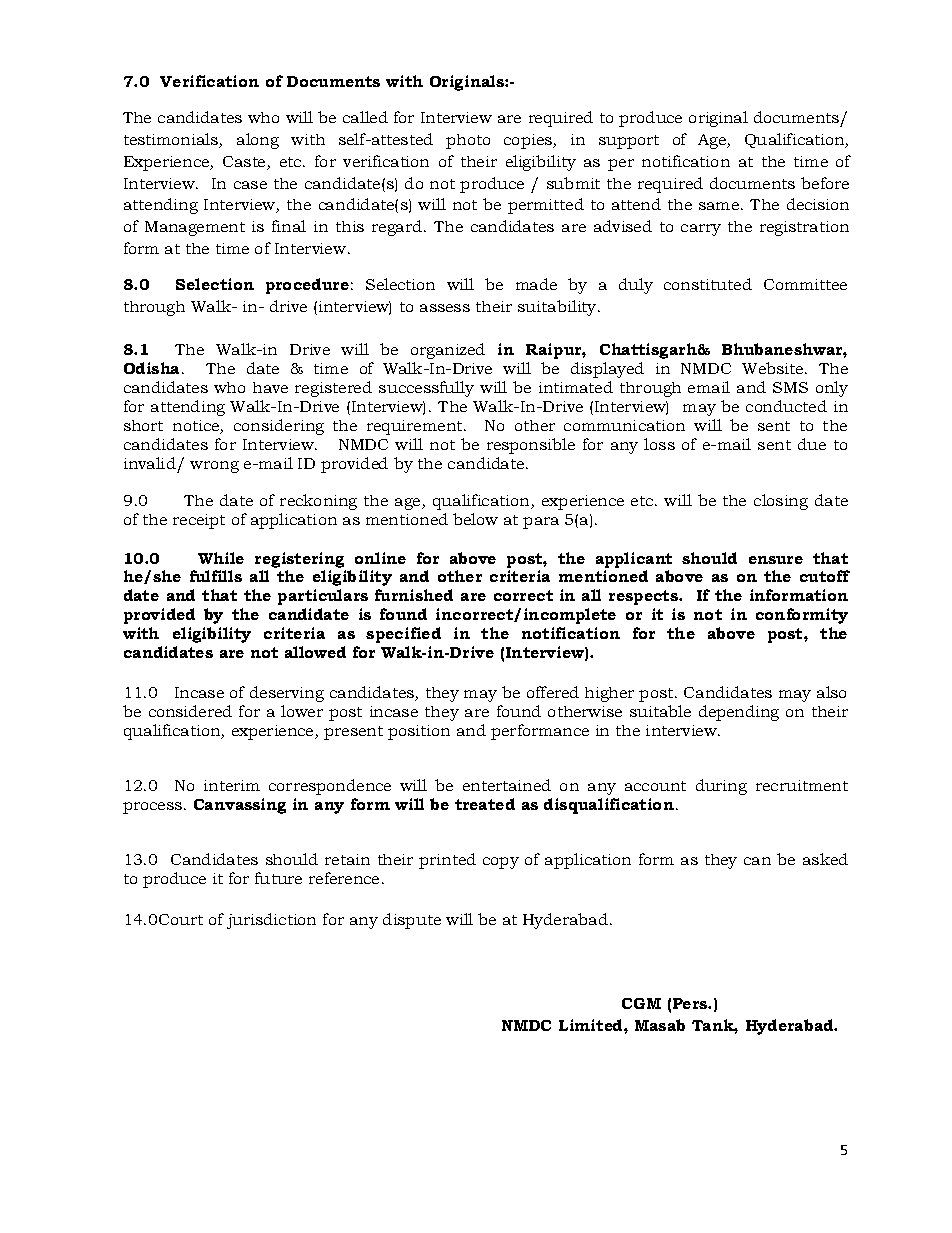 The image size is (952, 1233). I want to click on below, so click(475, 519).
